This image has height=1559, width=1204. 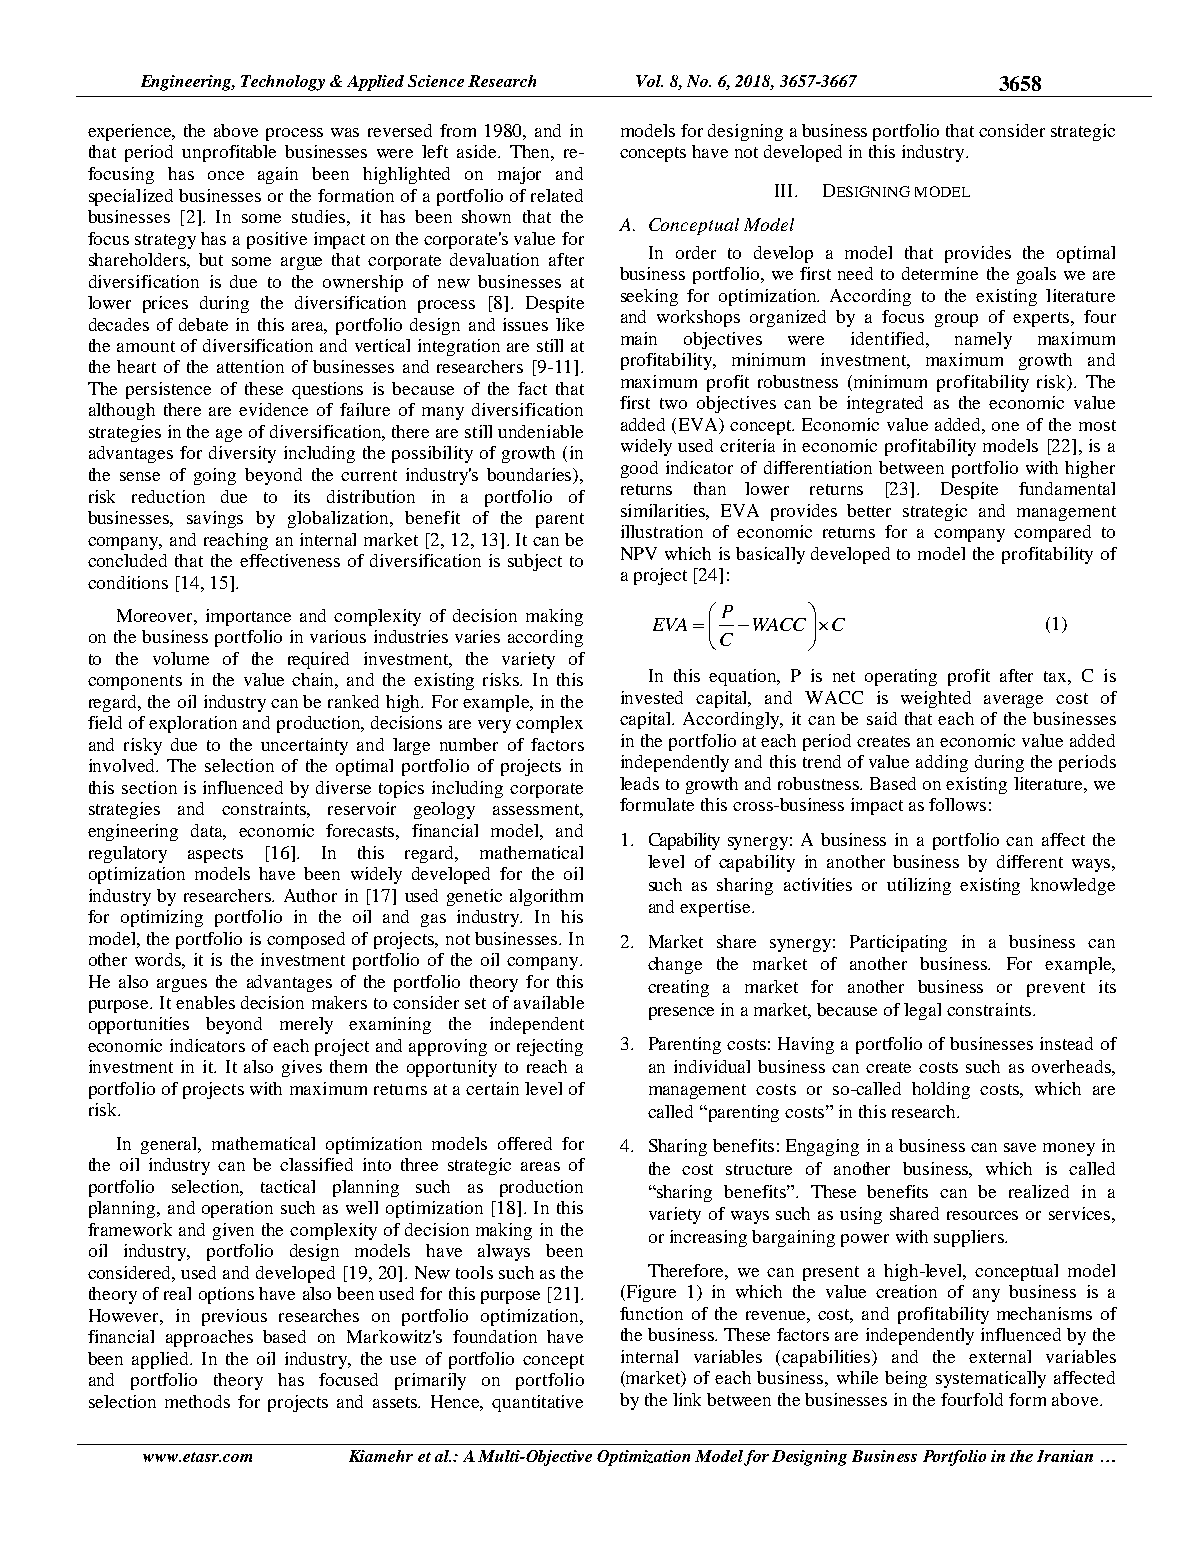 What do you see at coordinates (983, 340) in the image?
I see `namely` at bounding box center [983, 340].
